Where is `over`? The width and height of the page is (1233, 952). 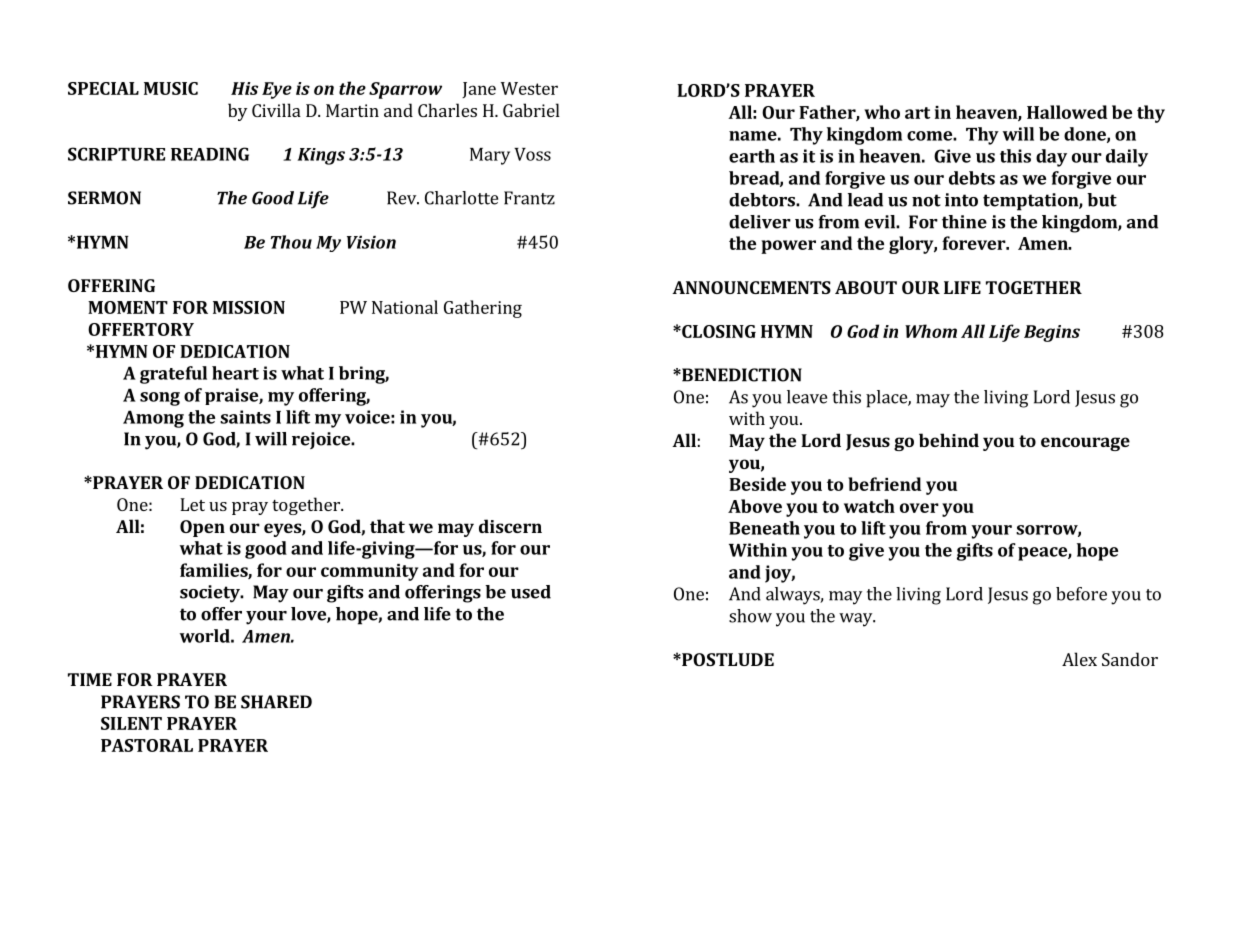
over is located at coordinates (919, 508).
